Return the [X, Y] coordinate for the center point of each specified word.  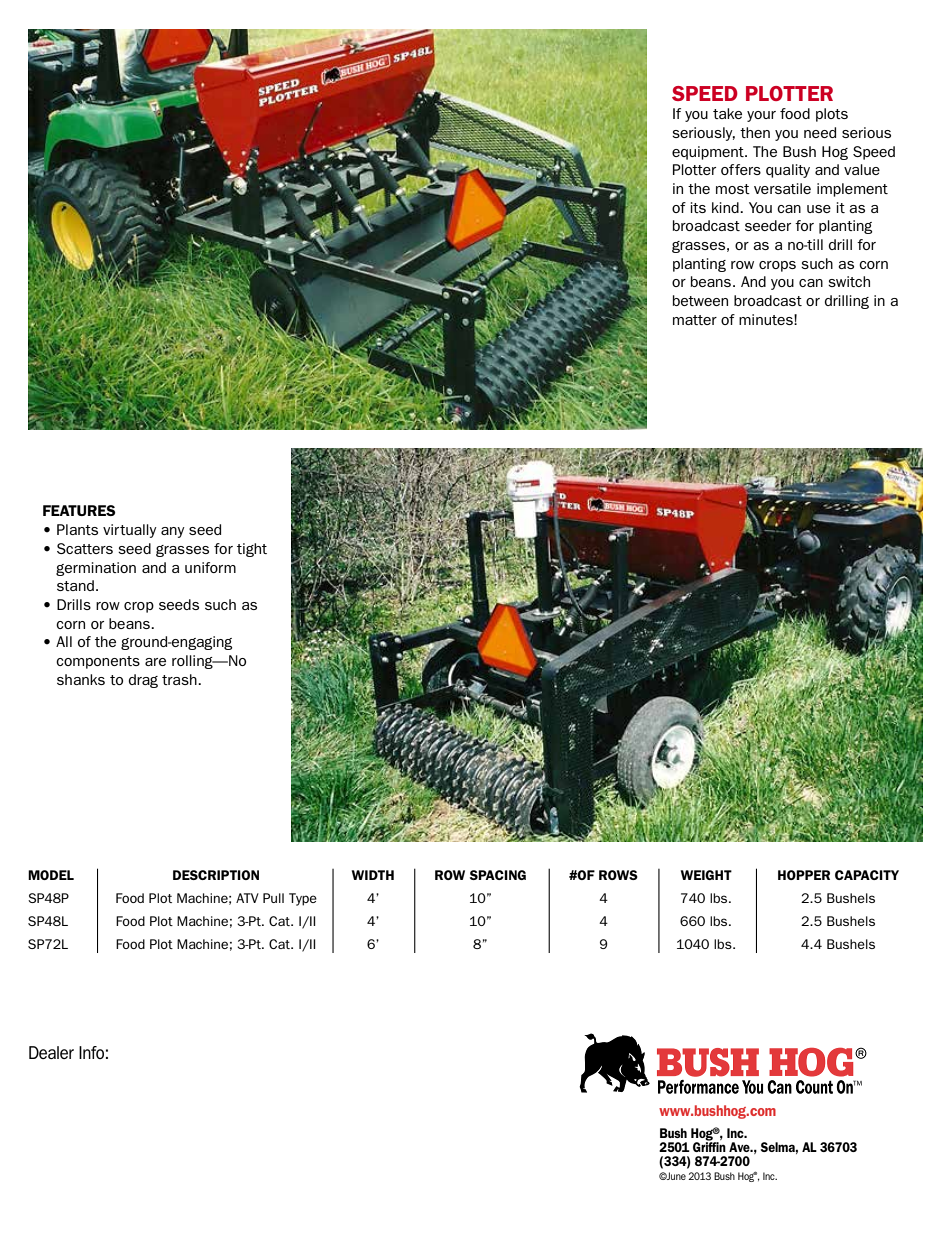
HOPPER [804, 875]
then [755, 132]
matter [695, 320]
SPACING [498, 875]
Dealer [51, 1052]
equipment [709, 153]
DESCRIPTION [216, 875]
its [698, 207]
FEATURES [79, 510]
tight [252, 550]
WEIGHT [706, 875]
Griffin [709, 1145]
